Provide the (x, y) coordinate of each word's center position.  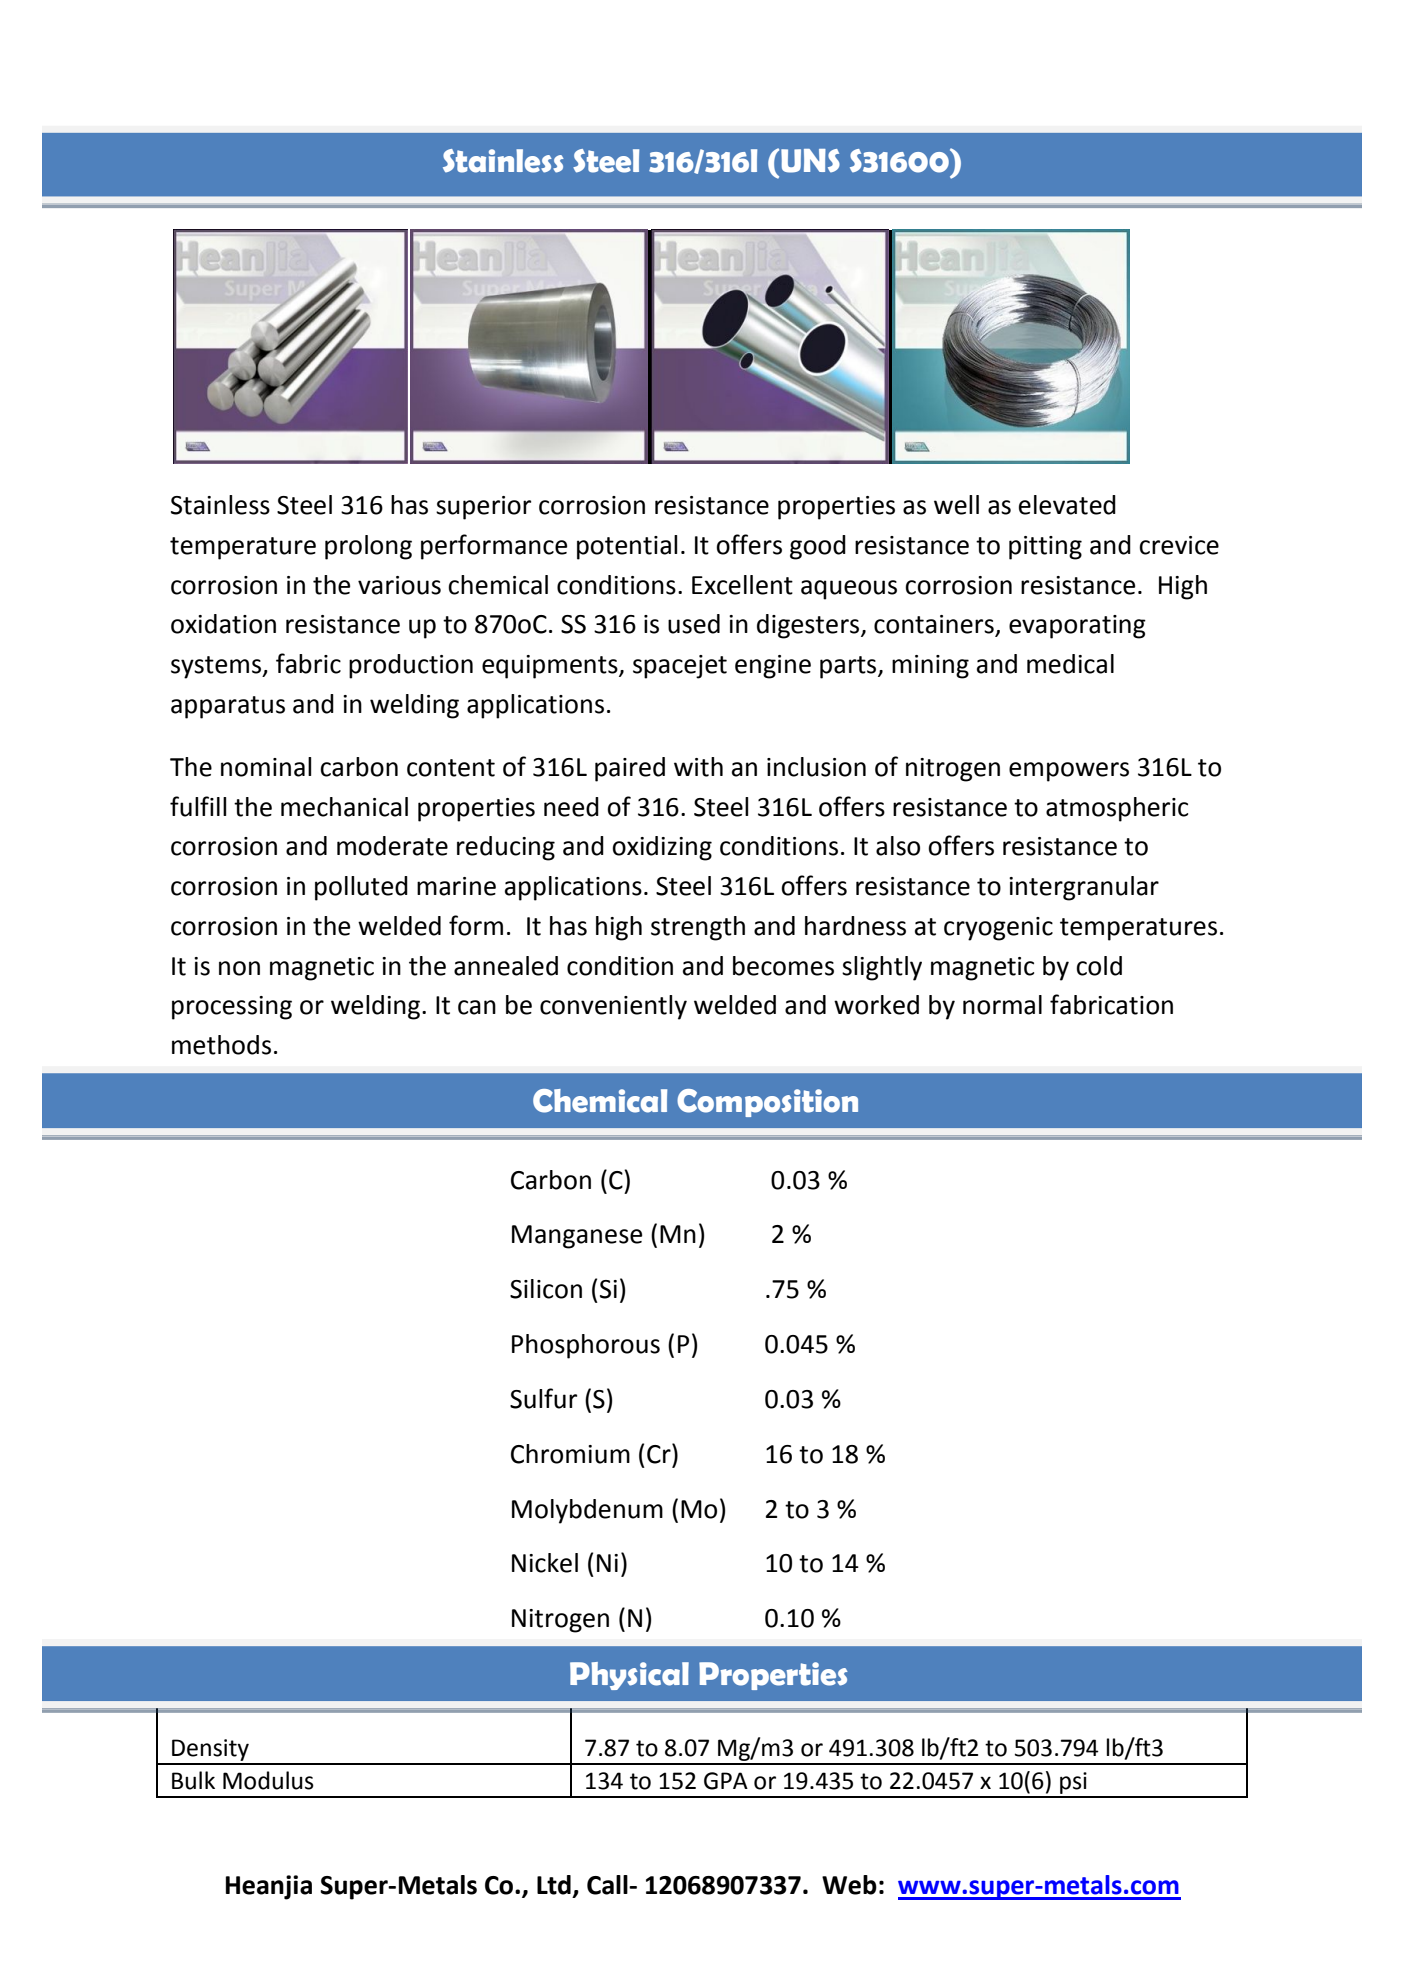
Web (849, 1885)
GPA (726, 1781)
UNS (810, 161)
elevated (1067, 505)
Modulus (268, 1780)
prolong (368, 547)
